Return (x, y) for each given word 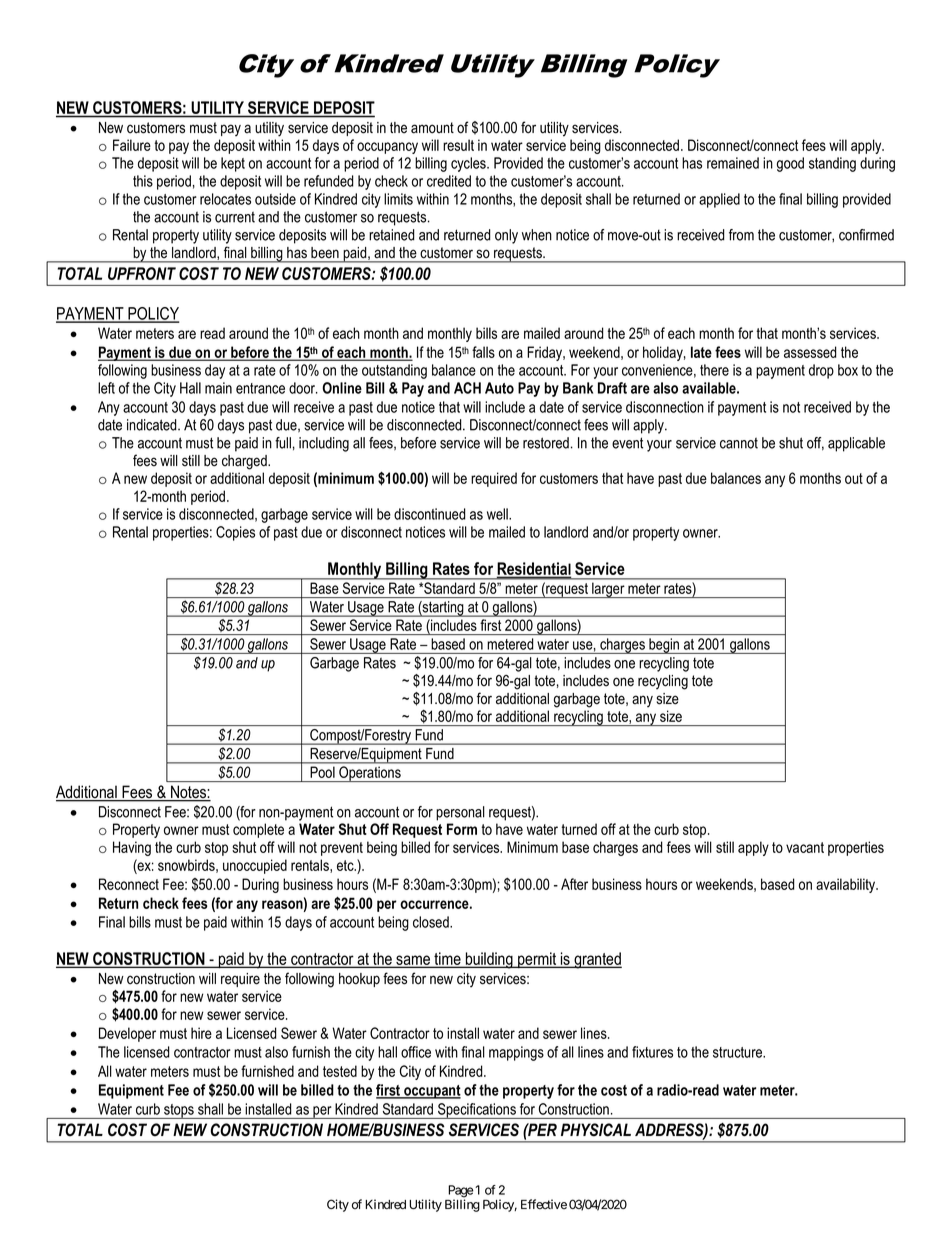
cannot (739, 443)
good (790, 164)
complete (258, 830)
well (498, 514)
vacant (805, 847)
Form (462, 829)
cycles (469, 164)
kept (233, 164)
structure (739, 1052)
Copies (235, 533)
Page (461, 1192)
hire (201, 1033)
